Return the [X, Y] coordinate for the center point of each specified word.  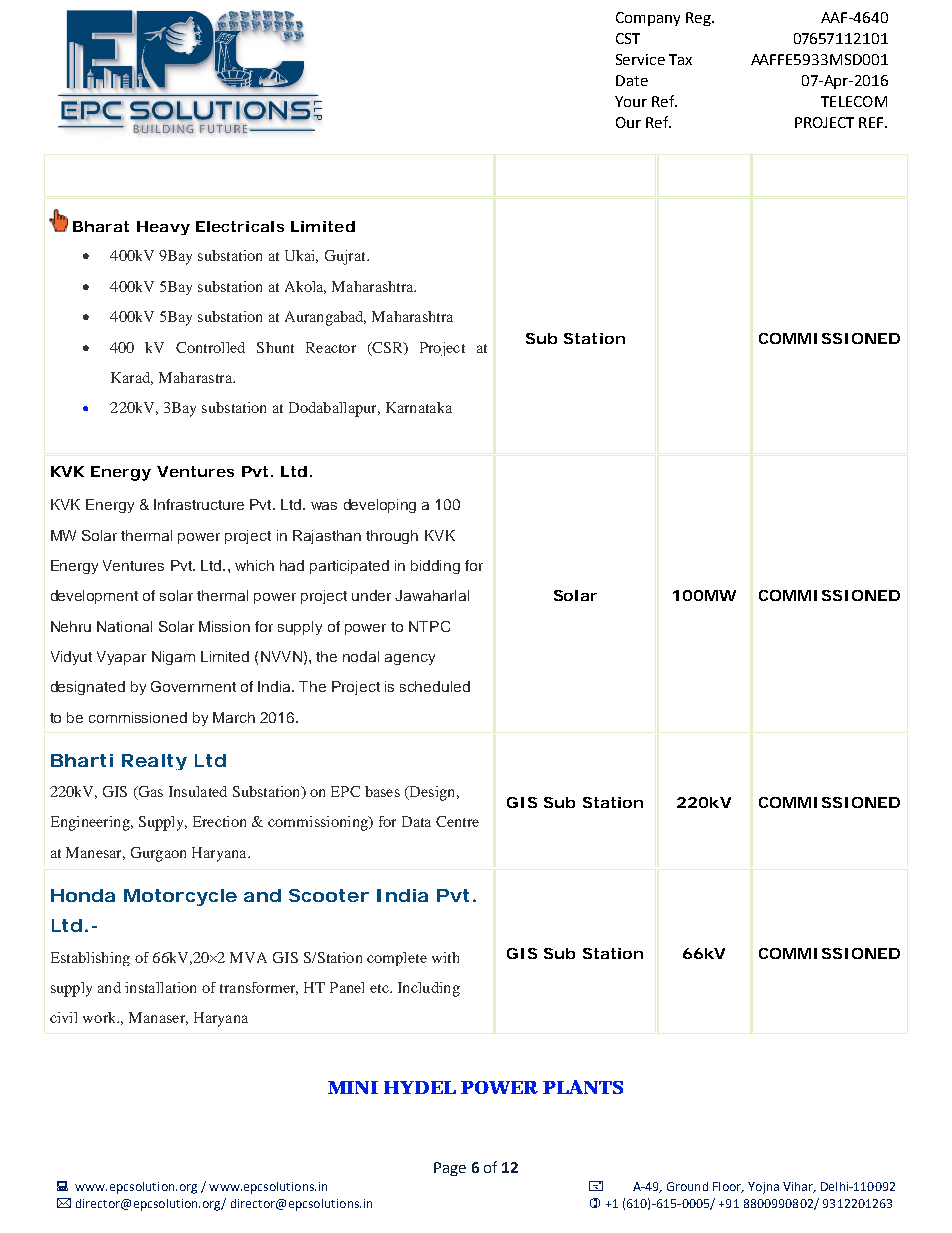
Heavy [163, 228]
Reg [699, 19]
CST [628, 38]
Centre [457, 821]
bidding [435, 567]
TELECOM [854, 101]
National [124, 626]
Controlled [210, 347]
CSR [387, 348]
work [101, 1017]
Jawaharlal [432, 595]
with [445, 957]
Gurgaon [158, 854]
